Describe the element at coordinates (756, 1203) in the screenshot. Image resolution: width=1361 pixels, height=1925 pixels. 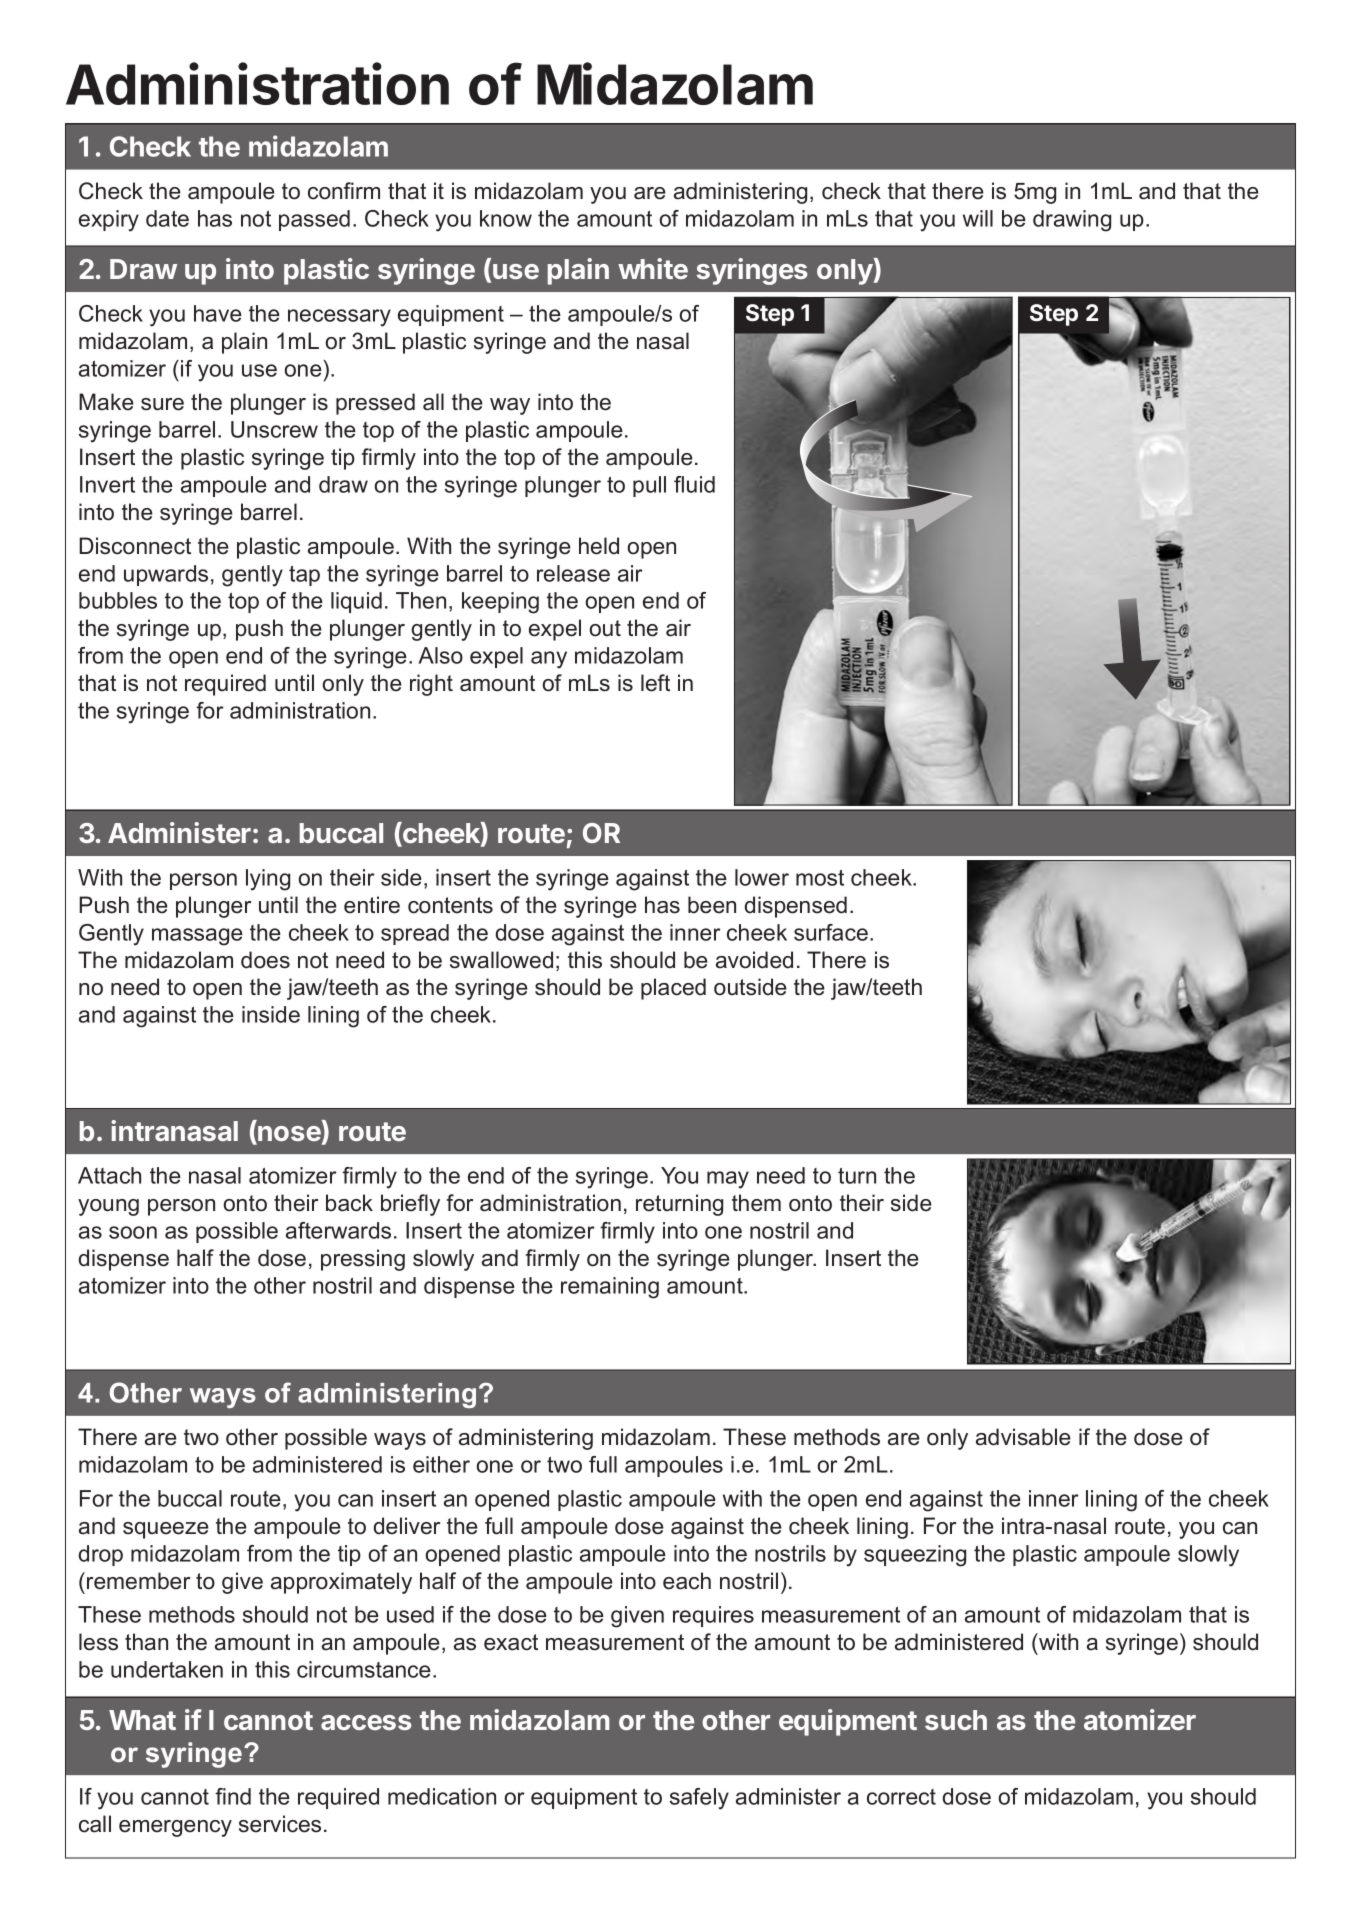
I see `them` at that location.
